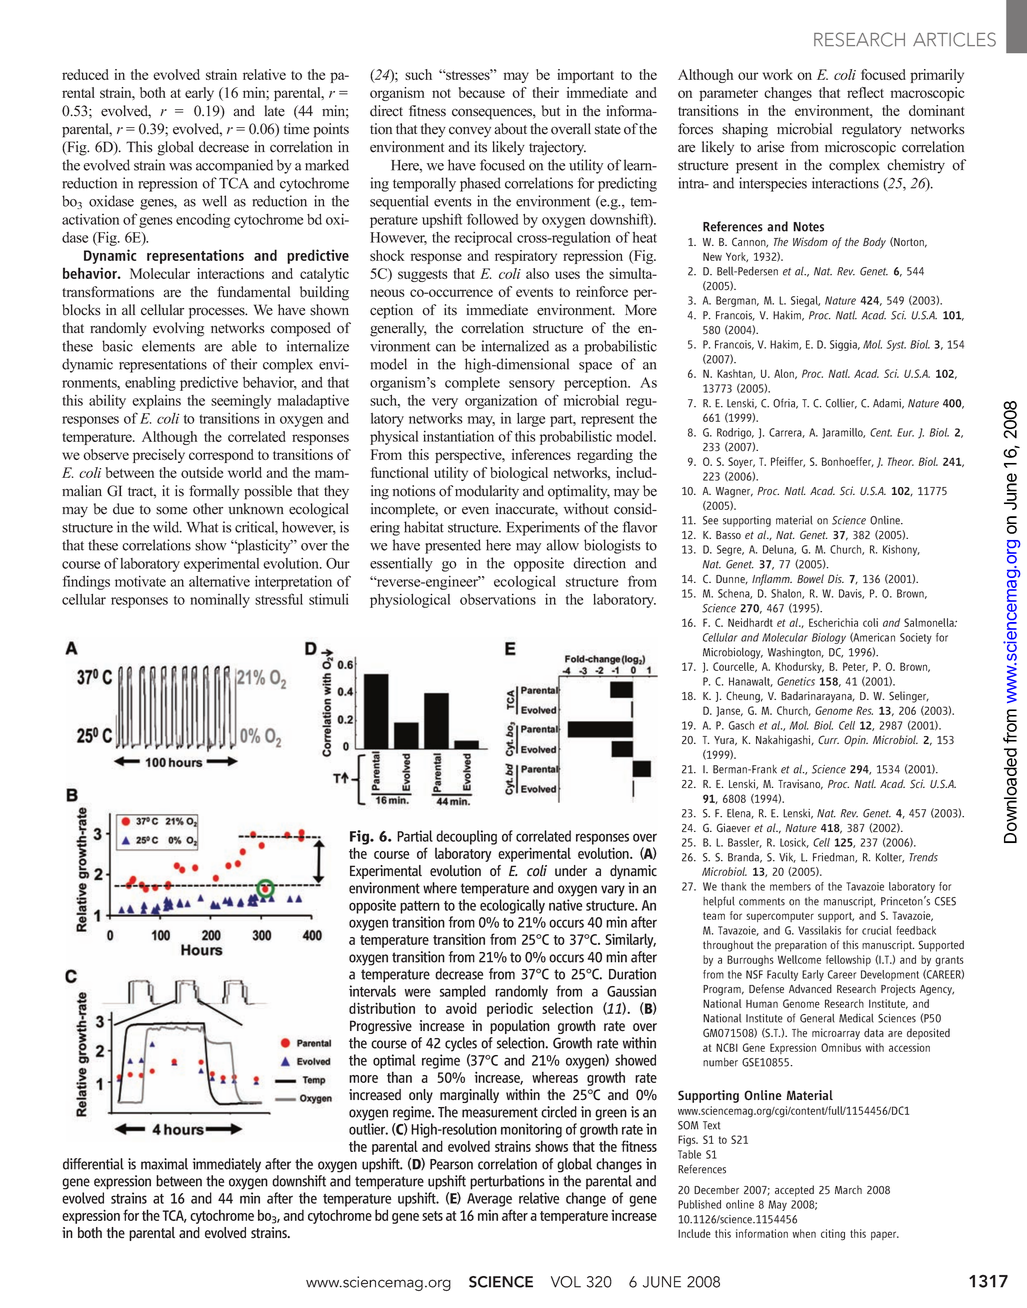 The height and width of the screenshot is (1308, 1027). Describe the element at coordinates (848, 1189) in the screenshot. I see `March` at that location.
